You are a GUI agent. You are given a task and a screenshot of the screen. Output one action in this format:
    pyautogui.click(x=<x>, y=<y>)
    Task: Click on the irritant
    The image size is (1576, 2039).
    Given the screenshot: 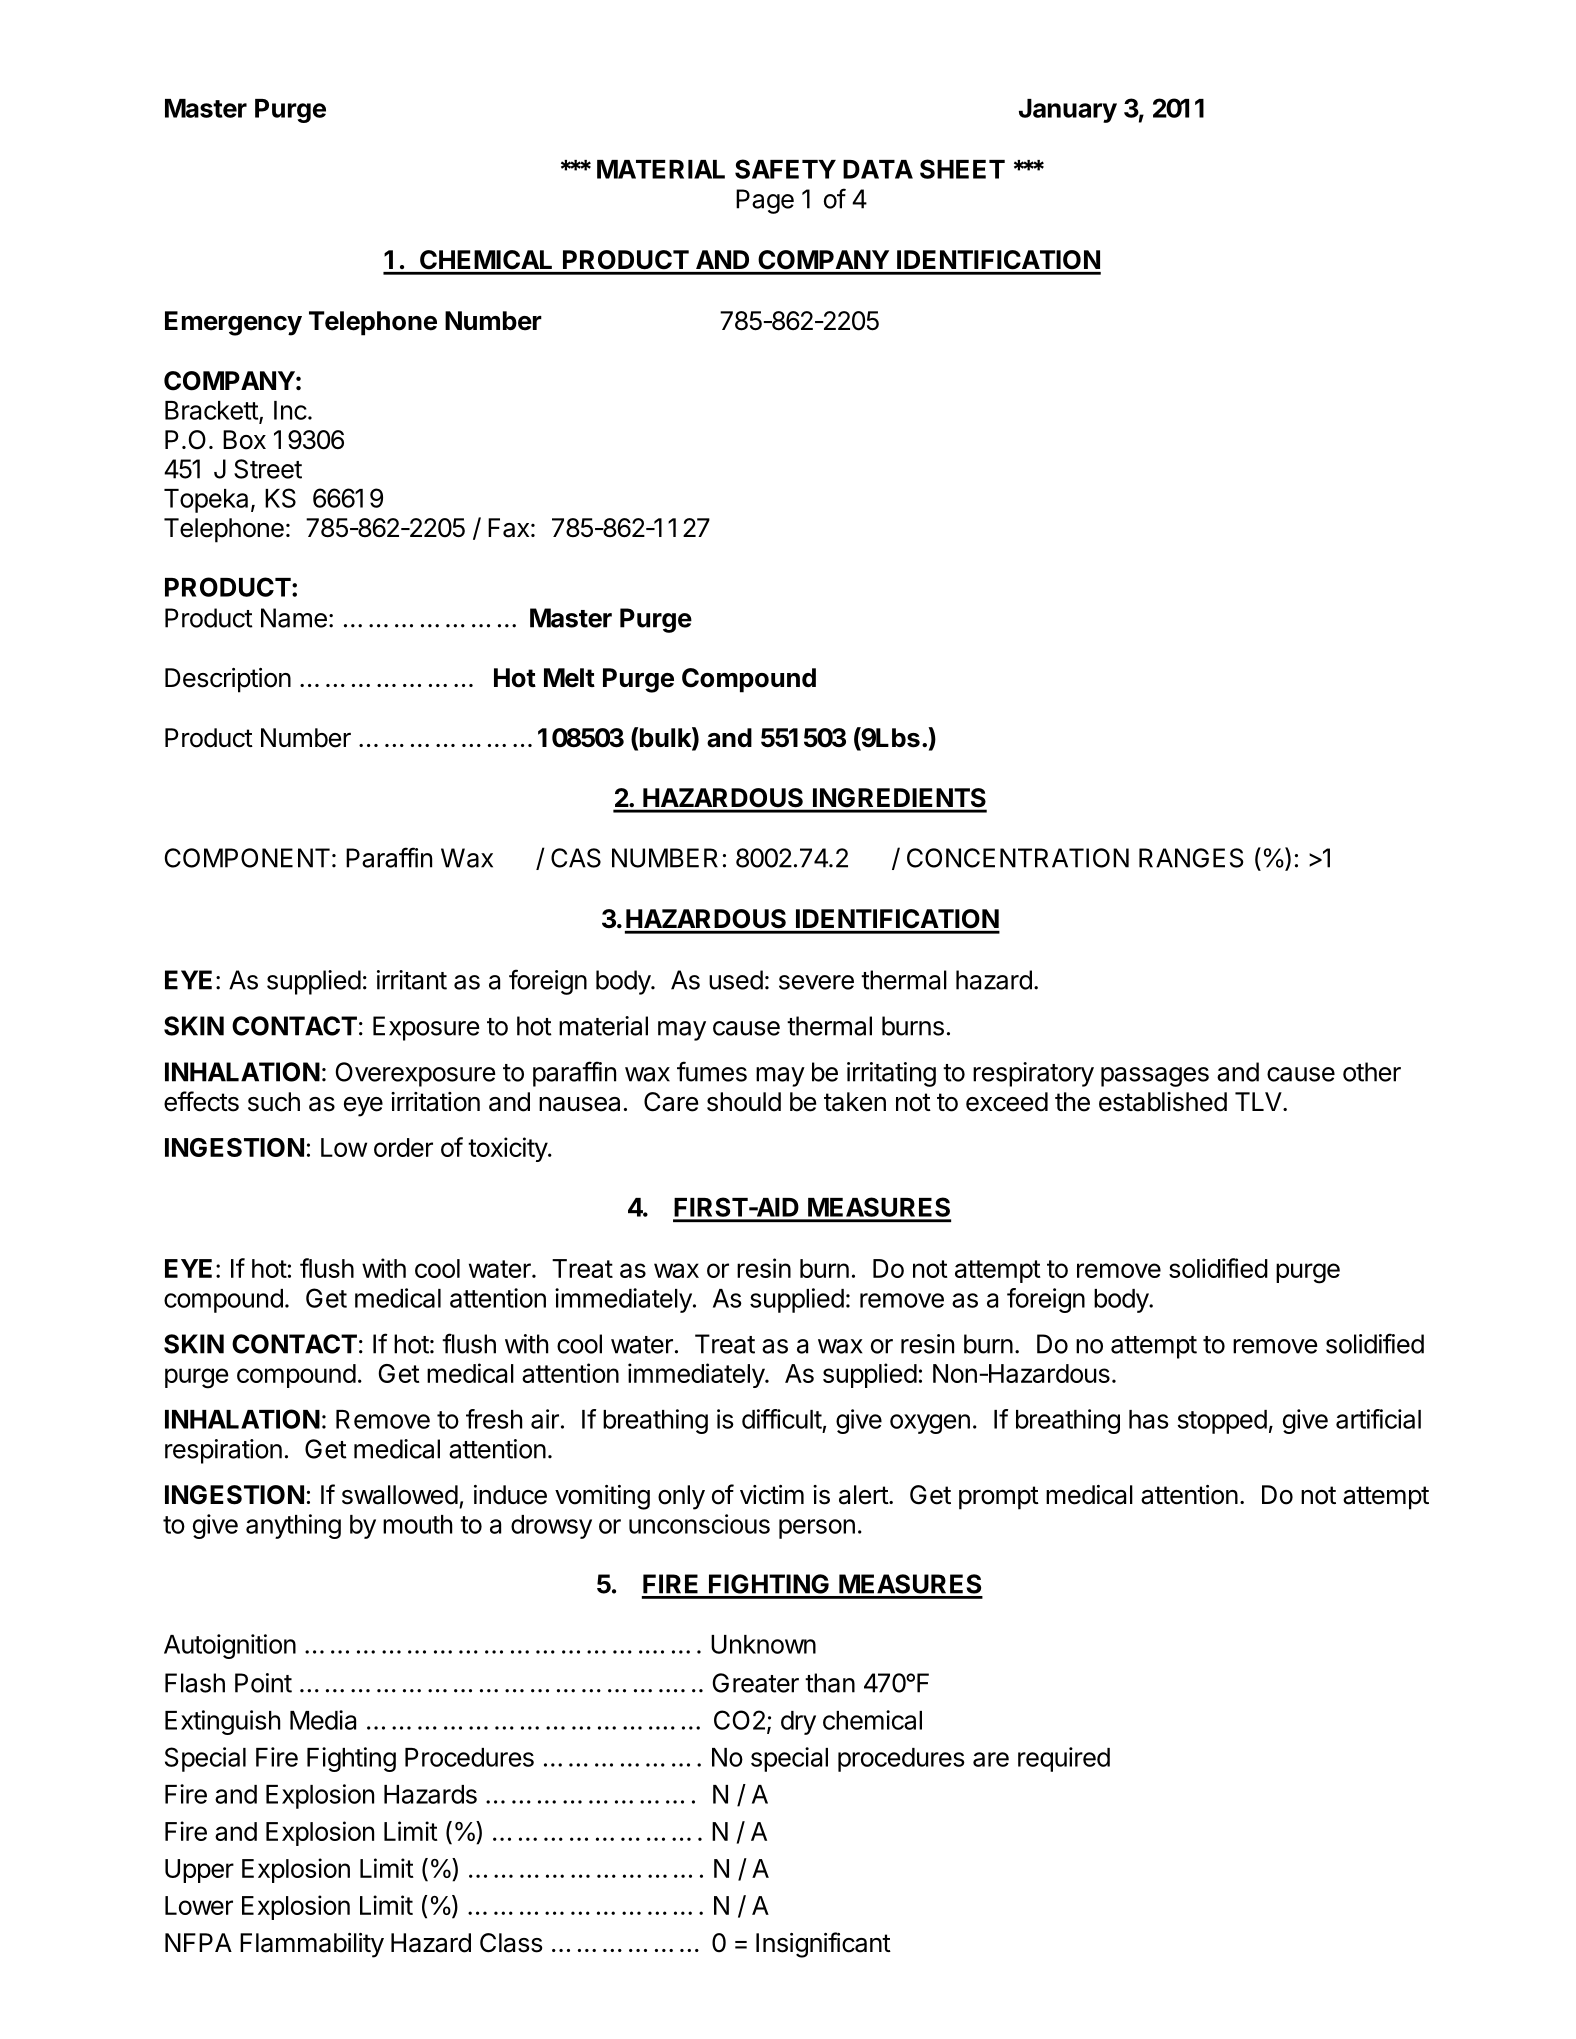 What is the action you would take?
    pyautogui.click(x=412, y=980)
